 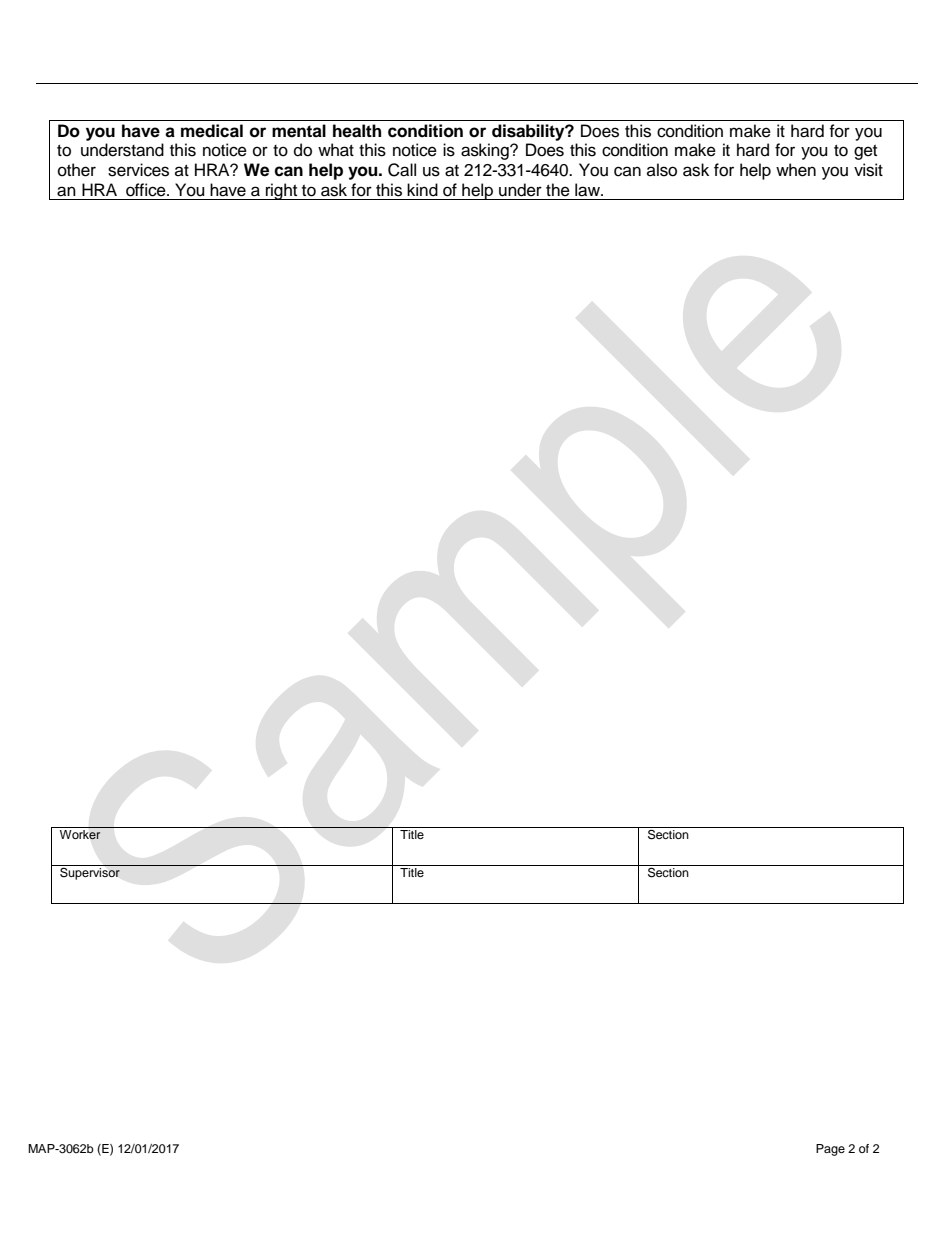 I want to click on services, so click(x=138, y=170).
